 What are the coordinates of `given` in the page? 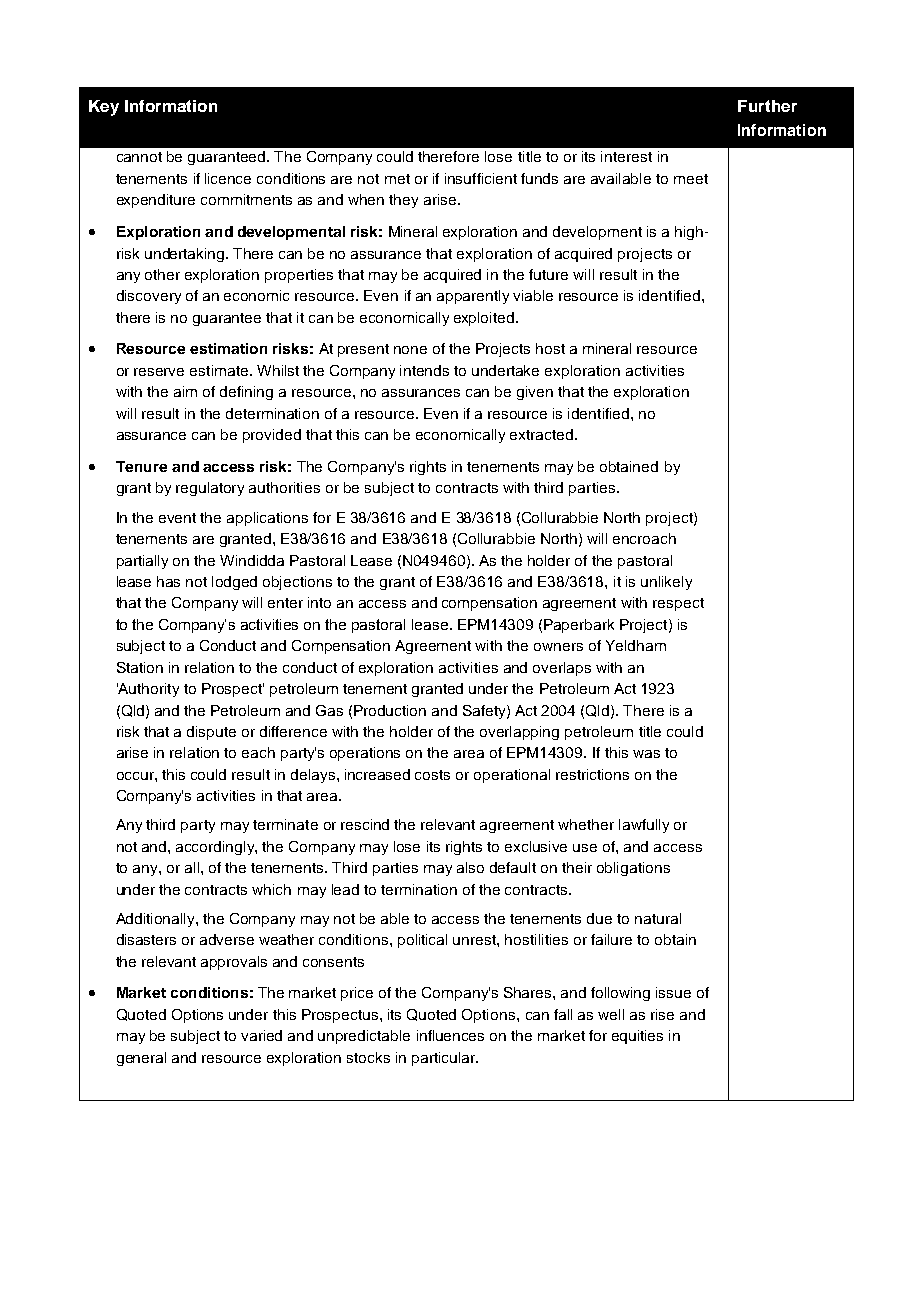 It's located at (535, 393).
